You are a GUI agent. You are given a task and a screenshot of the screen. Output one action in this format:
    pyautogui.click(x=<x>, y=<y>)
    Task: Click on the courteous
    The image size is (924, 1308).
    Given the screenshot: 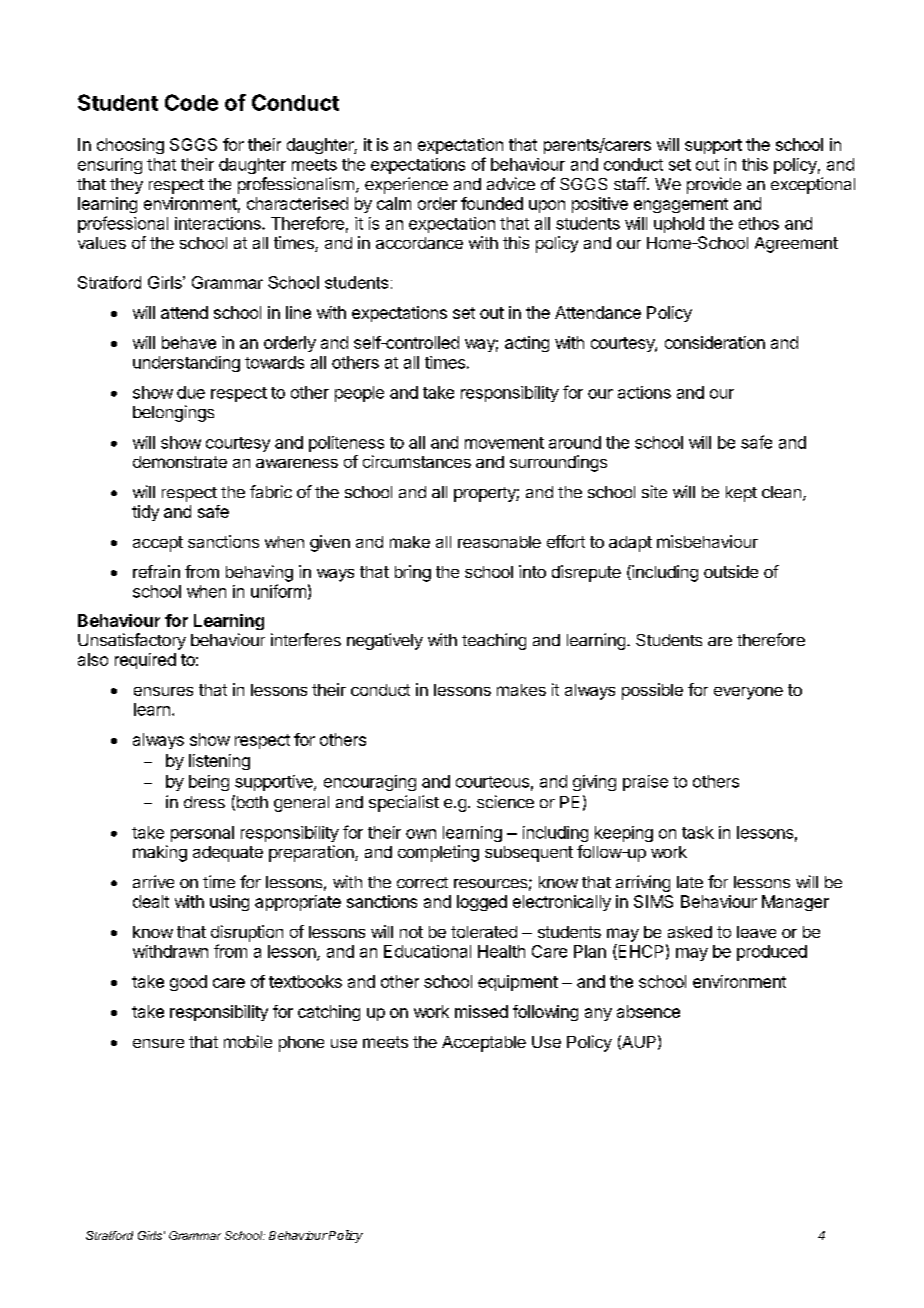 What is the action you would take?
    pyautogui.click(x=492, y=782)
